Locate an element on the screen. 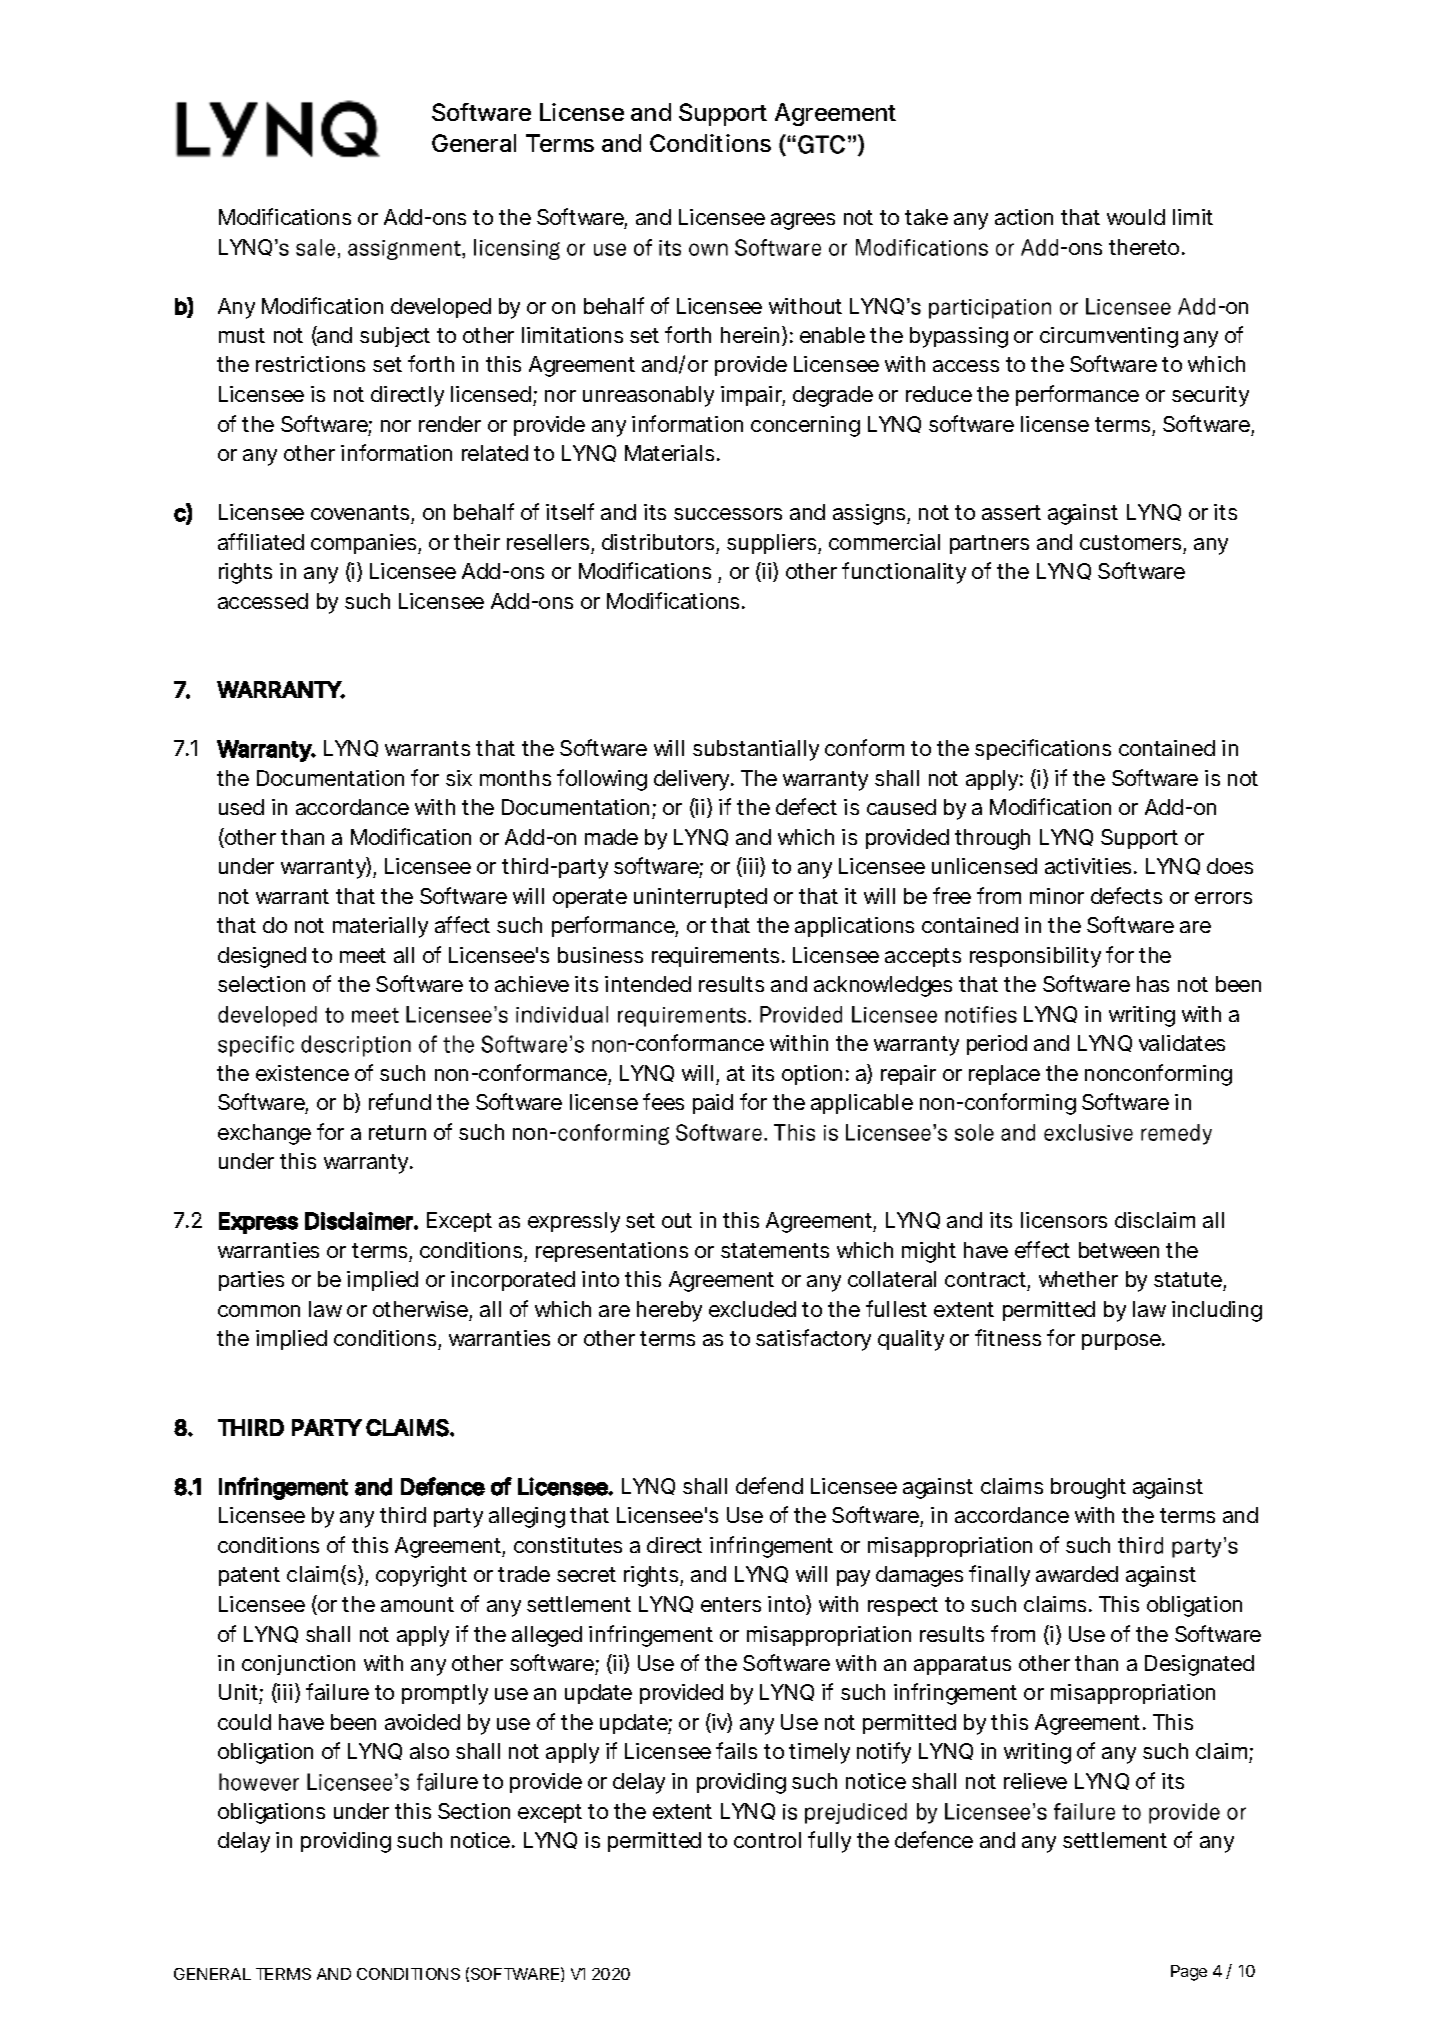 Image resolution: width=1438 pixels, height=2033 pixels. Section is located at coordinates (474, 1811).
